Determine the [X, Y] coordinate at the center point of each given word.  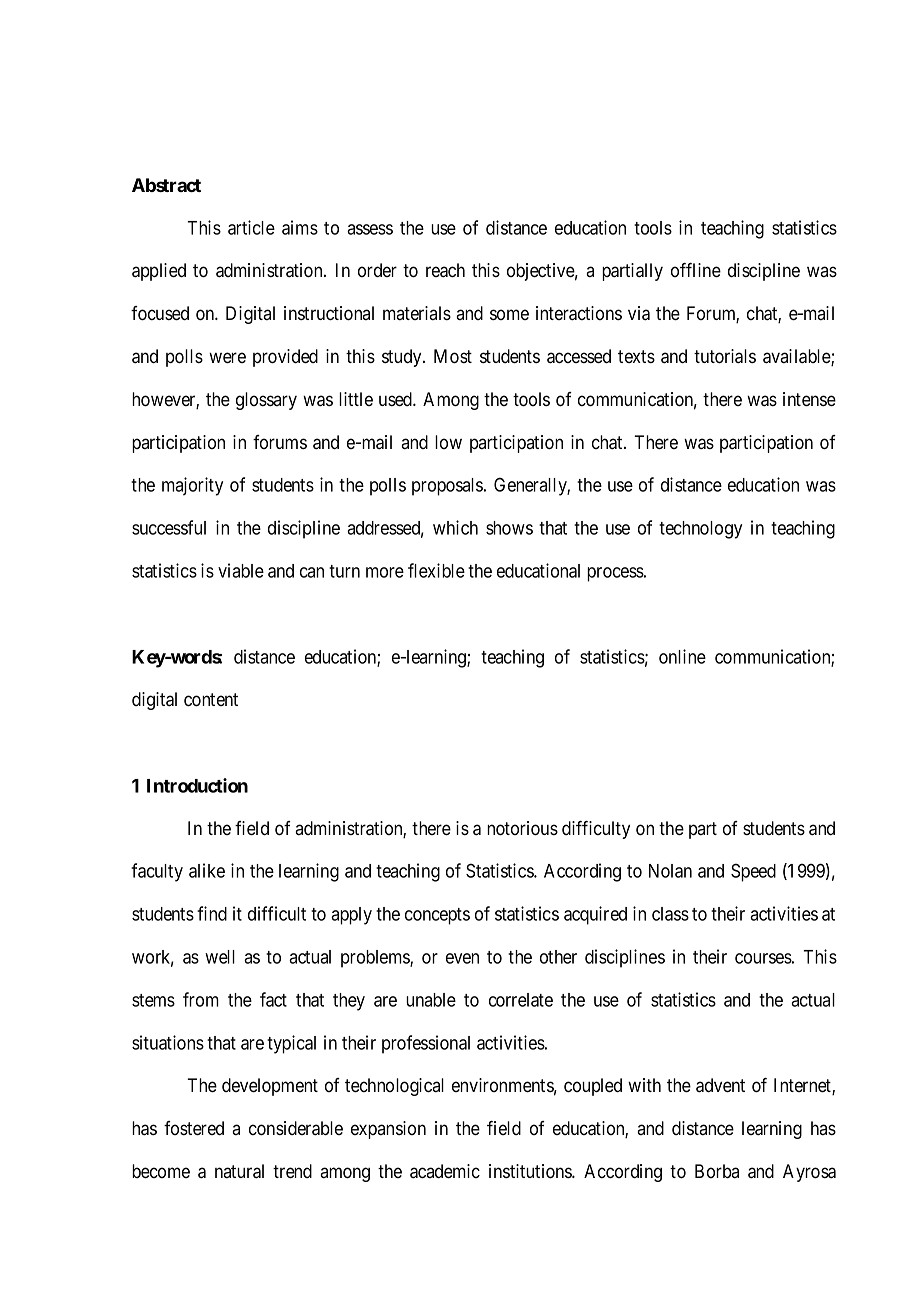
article [251, 227]
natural [239, 1171]
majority [192, 486]
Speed [753, 872]
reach [445, 270]
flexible [436, 570]
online [682, 656]
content [211, 700]
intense [809, 399]
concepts [437, 916]
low [448, 442]
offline [696, 270]
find [212, 913]
